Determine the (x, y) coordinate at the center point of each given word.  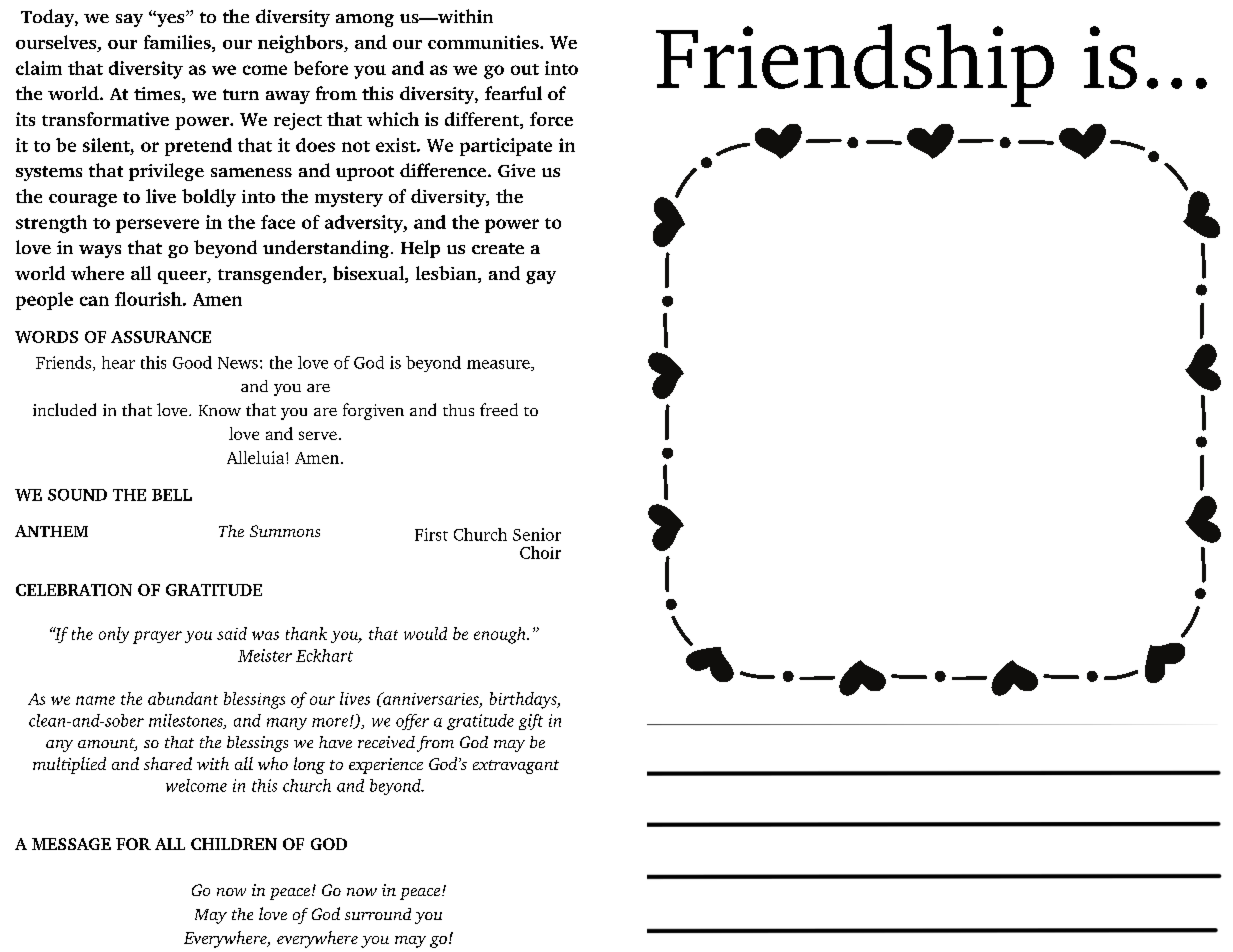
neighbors (301, 44)
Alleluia (257, 457)
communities (484, 42)
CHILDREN (234, 844)
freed (499, 409)
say (129, 20)
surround (378, 914)
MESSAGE (71, 844)
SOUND (77, 495)
